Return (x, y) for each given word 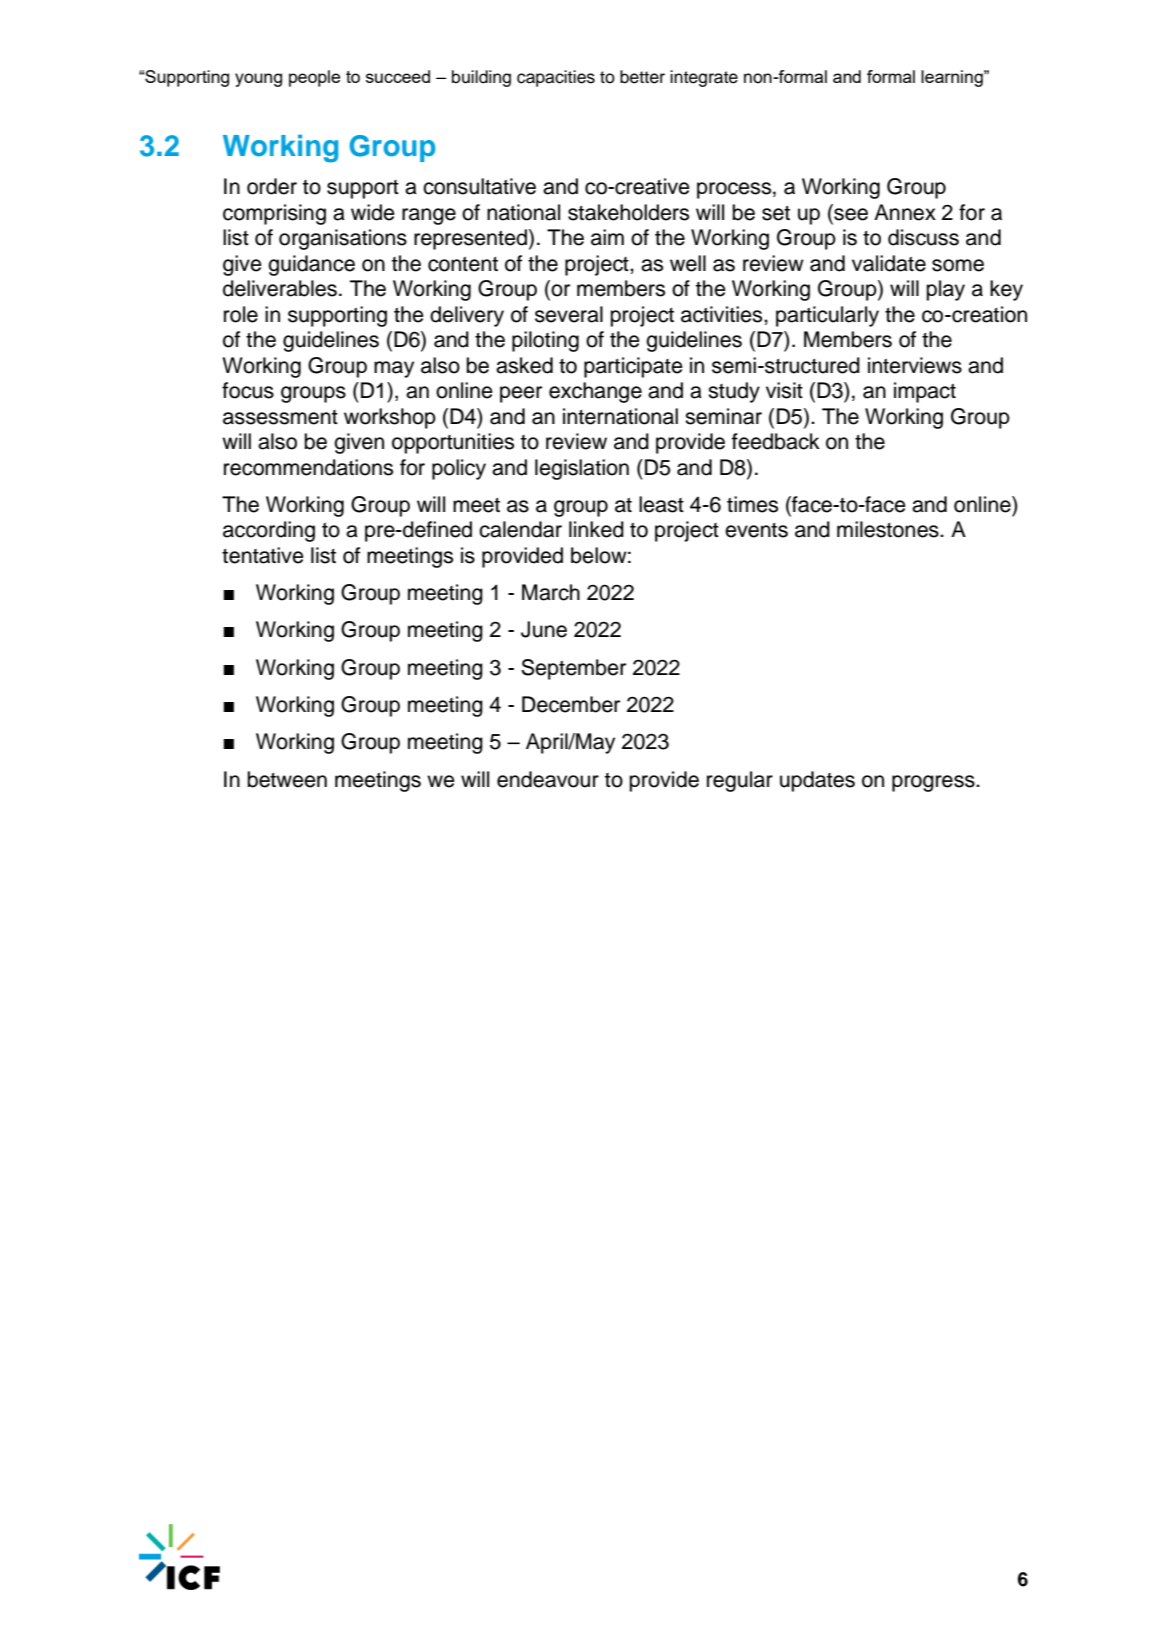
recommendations (308, 467)
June (544, 629)
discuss (923, 237)
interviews (915, 365)
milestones (889, 529)
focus (248, 390)
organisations (343, 239)
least (661, 504)
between (287, 779)
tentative (263, 555)
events (756, 530)
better (642, 77)
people (314, 78)
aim (607, 237)
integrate (704, 78)
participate (633, 367)
